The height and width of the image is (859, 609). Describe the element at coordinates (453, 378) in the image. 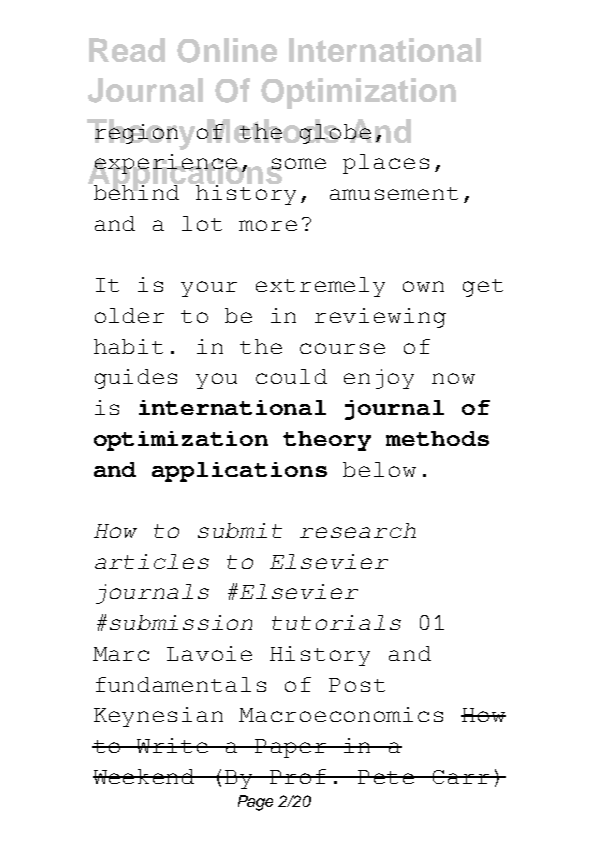

I see `now` at that location.
